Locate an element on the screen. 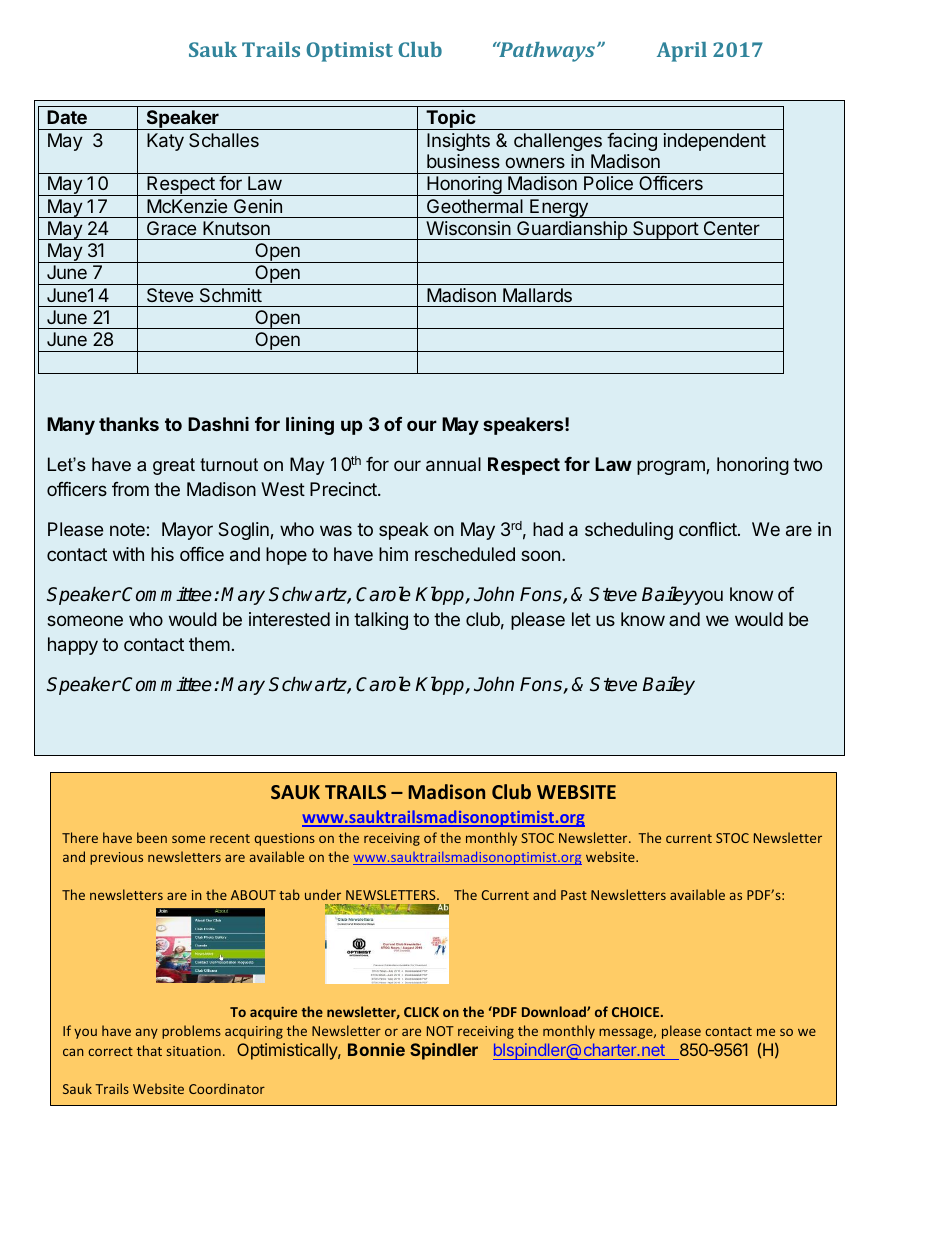  been is located at coordinates (152, 837).
